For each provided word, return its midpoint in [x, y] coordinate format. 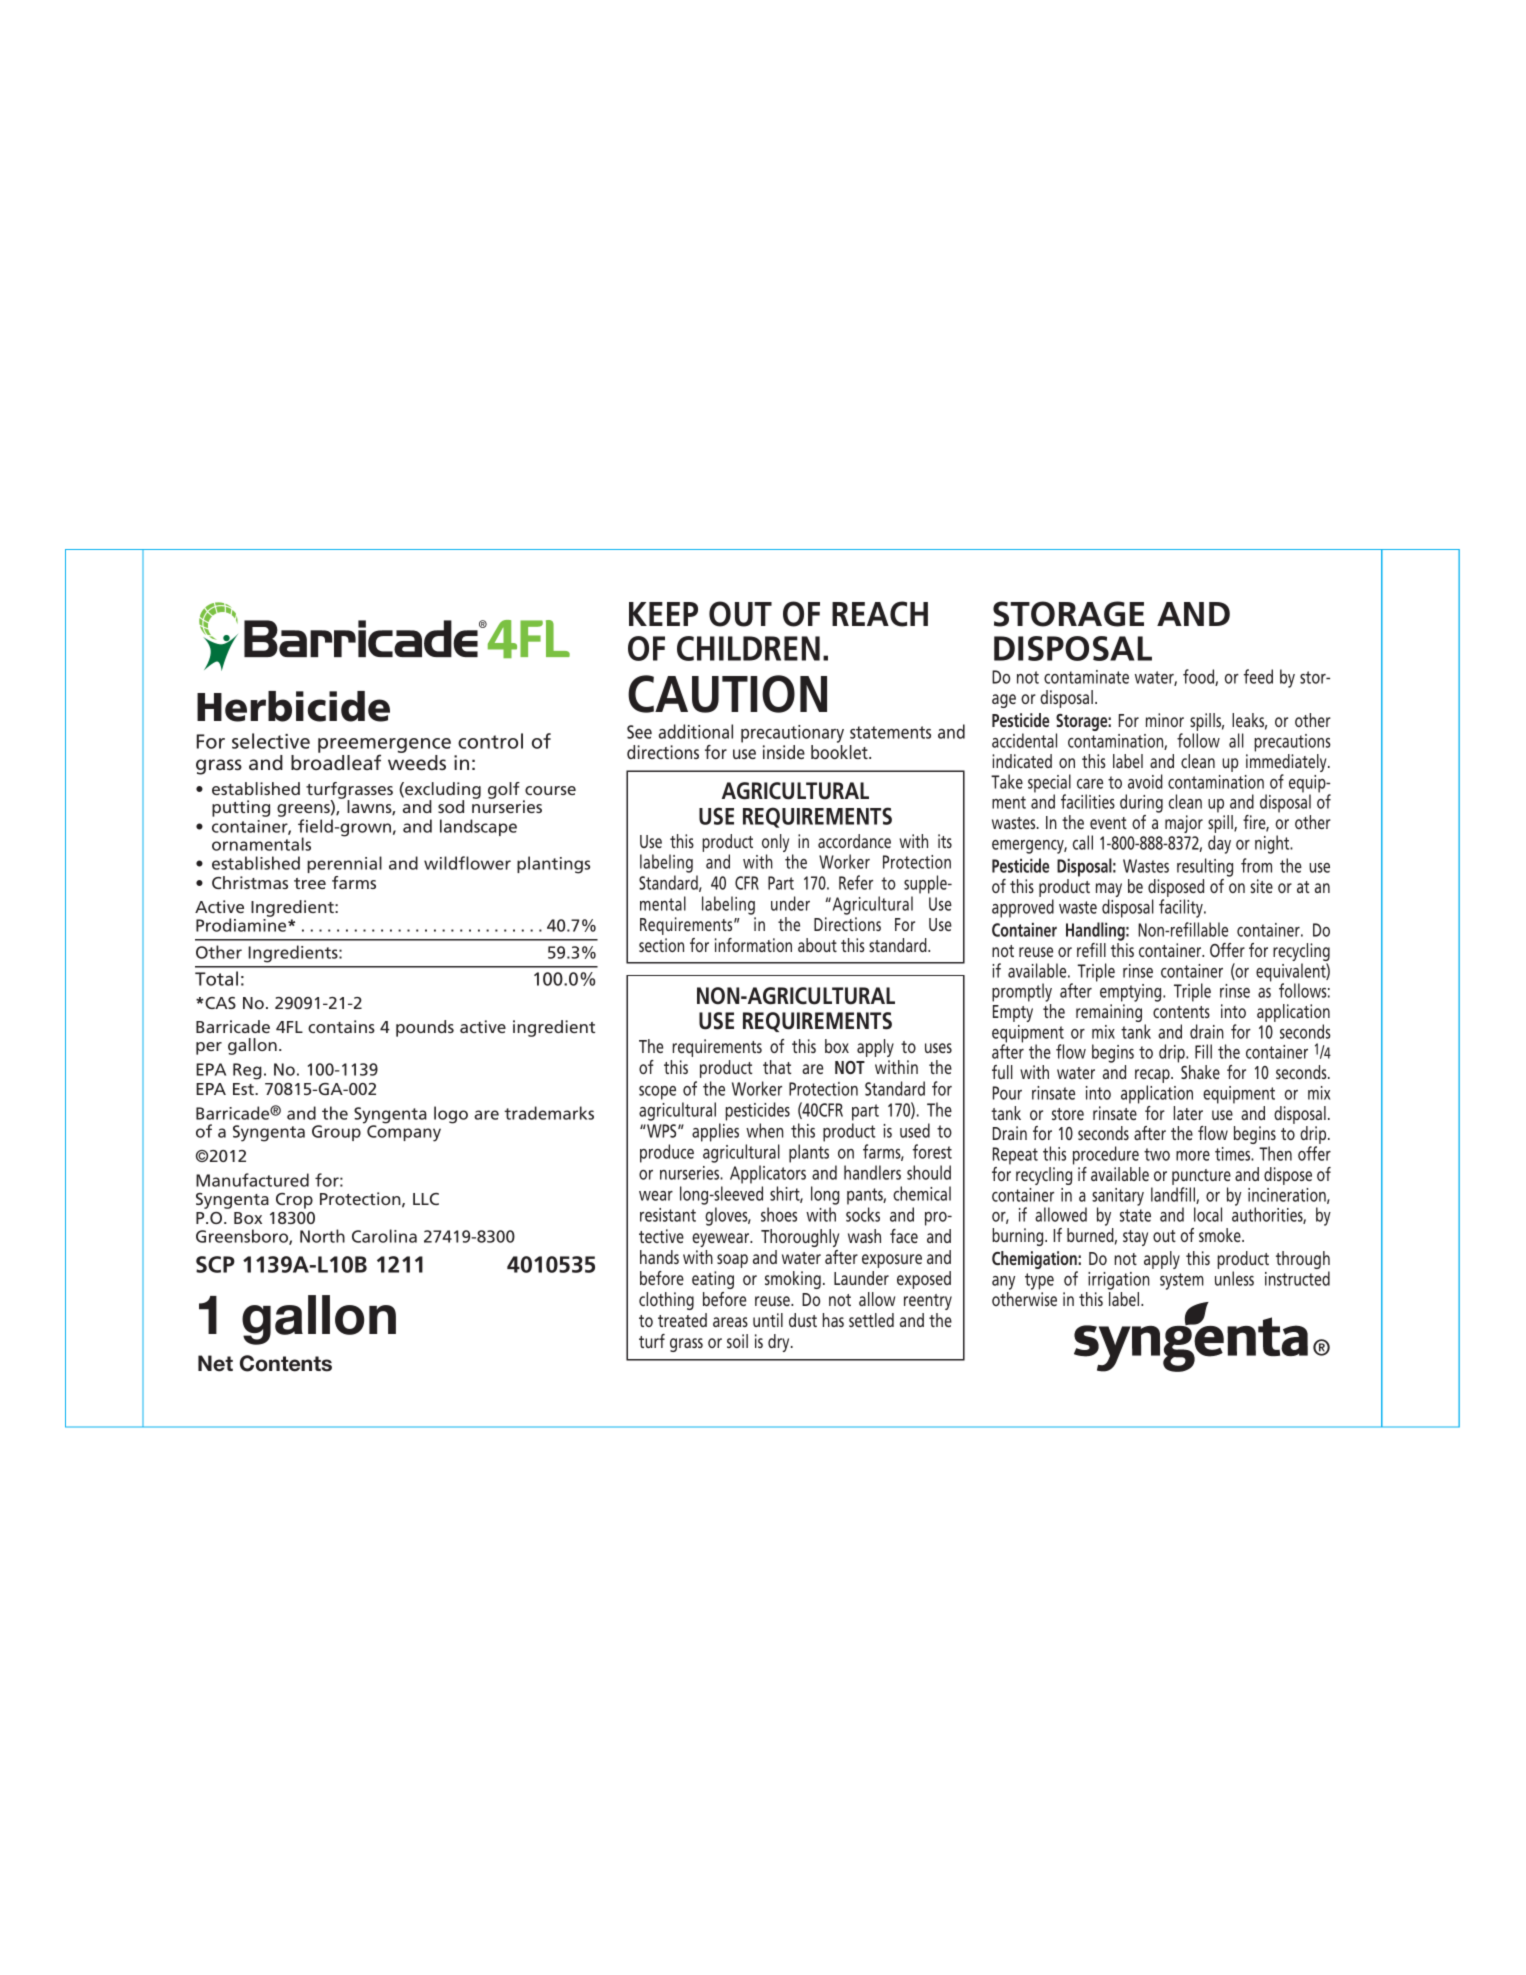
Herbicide [293, 706]
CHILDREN [748, 648]
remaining [1109, 1013]
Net [215, 1363]
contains [341, 1026]
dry [780, 1343]
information [753, 945]
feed [1258, 676]
